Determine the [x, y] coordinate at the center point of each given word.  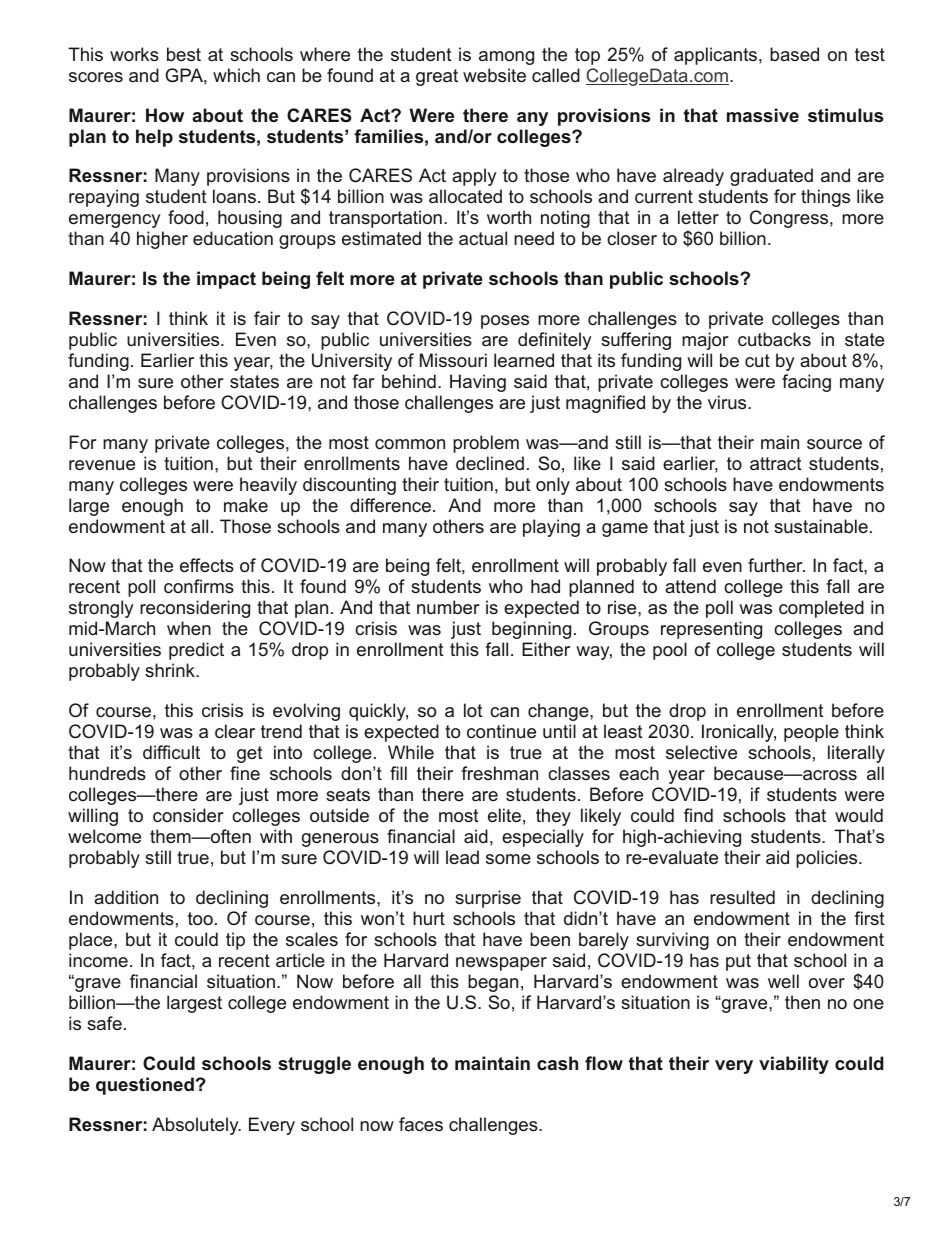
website [494, 75]
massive [763, 115]
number [448, 607]
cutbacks [774, 339]
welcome [104, 836]
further [776, 565]
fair [267, 318]
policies [826, 859]
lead [462, 857]
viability [794, 1065]
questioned [145, 1086]
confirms [199, 586]
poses [505, 322]
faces [421, 1124]
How [165, 115]
